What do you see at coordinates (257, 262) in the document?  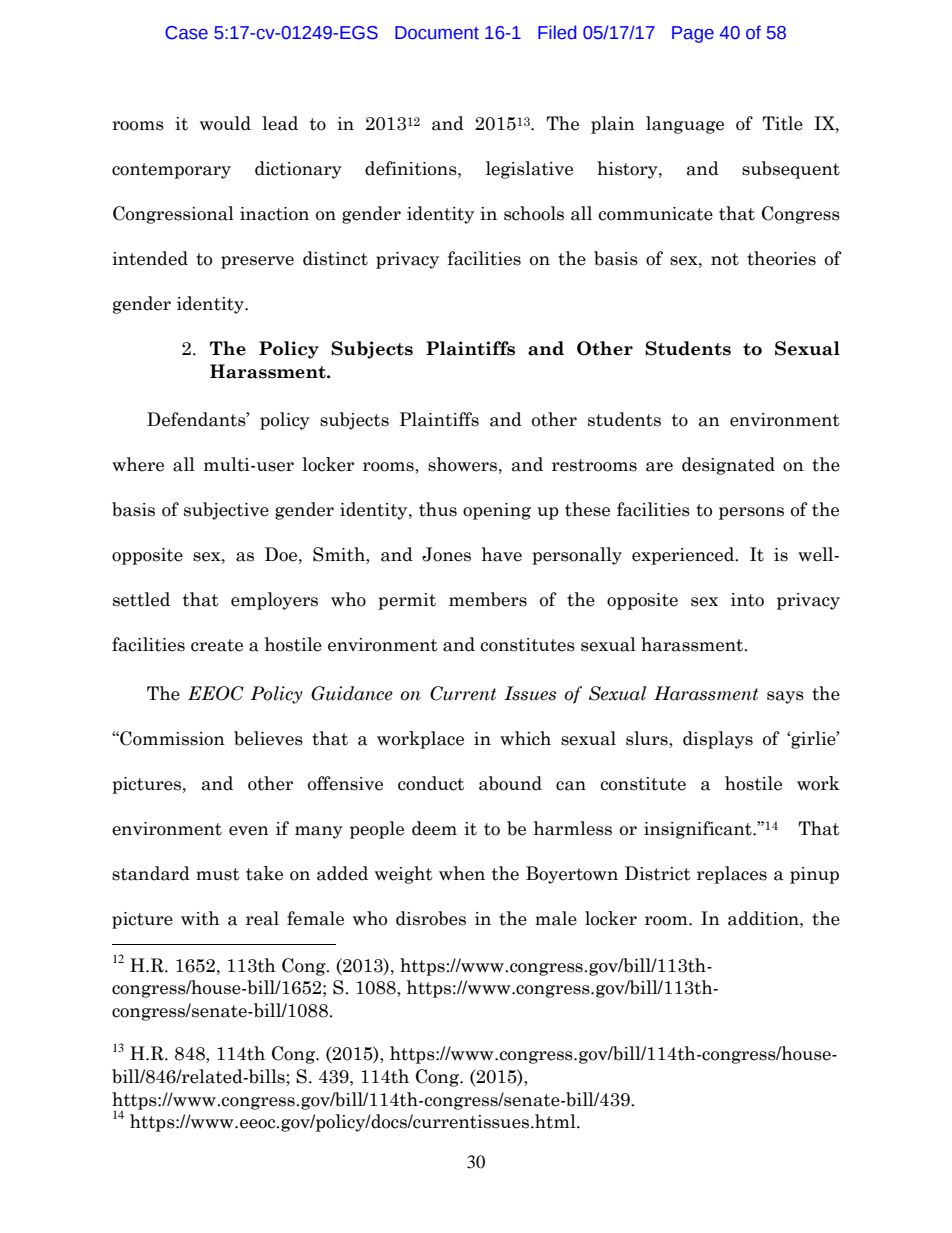 I see `preserve` at bounding box center [257, 262].
